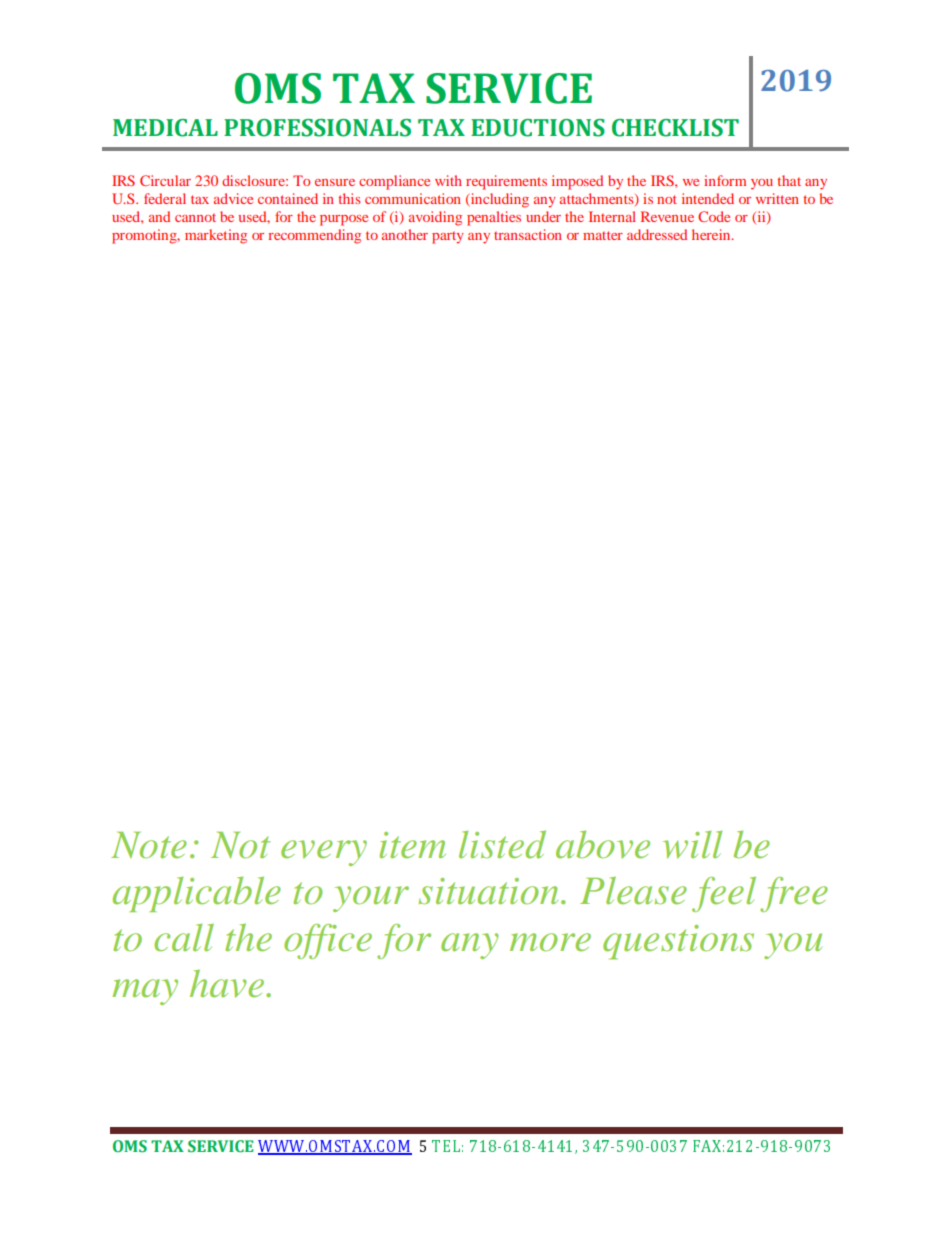 Image resolution: width=952 pixels, height=1233 pixels. I want to click on advice, so click(233, 198).
